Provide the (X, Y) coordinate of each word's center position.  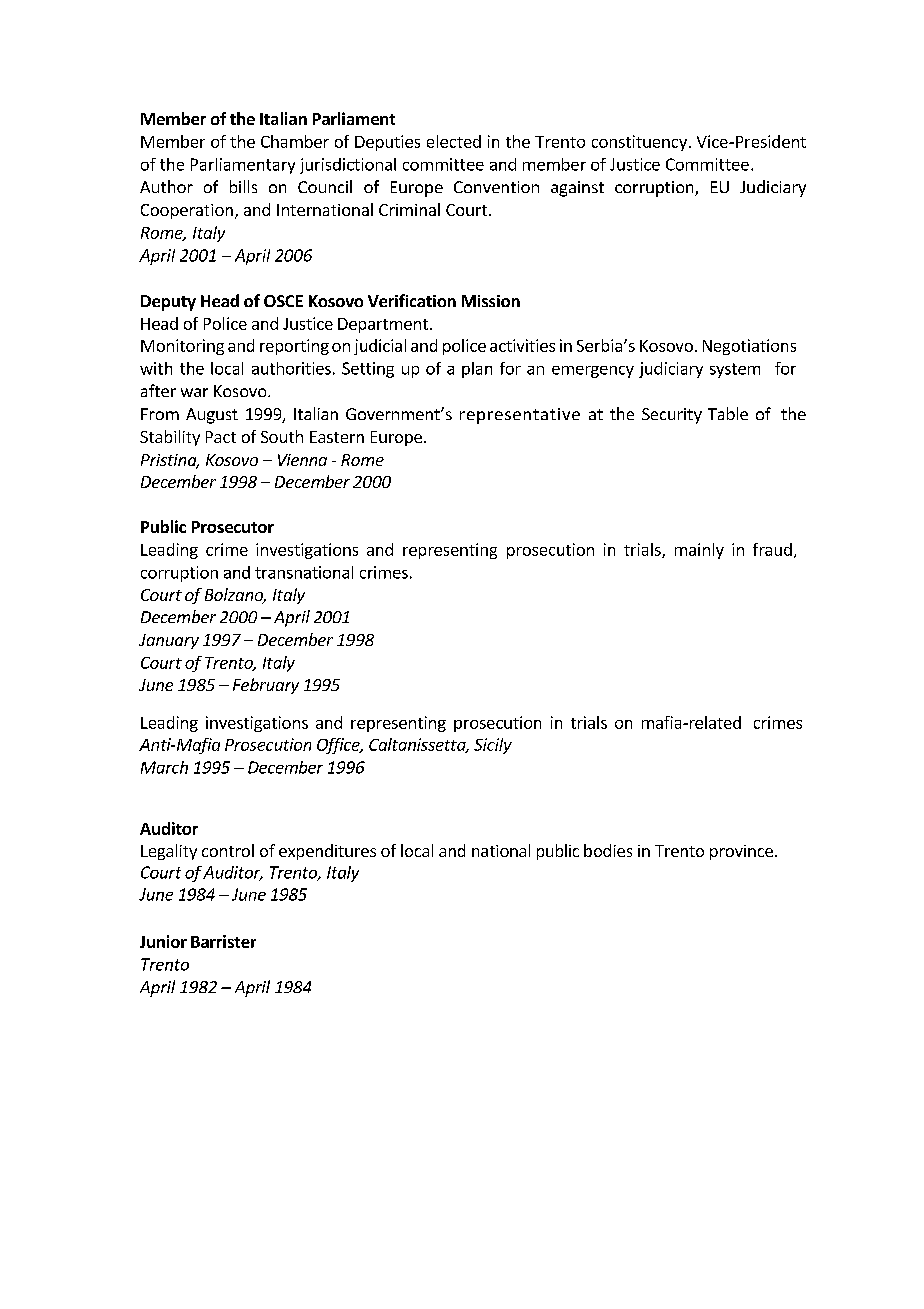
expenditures (327, 852)
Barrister (223, 941)
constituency (639, 143)
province (741, 852)
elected (454, 141)
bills (243, 186)
